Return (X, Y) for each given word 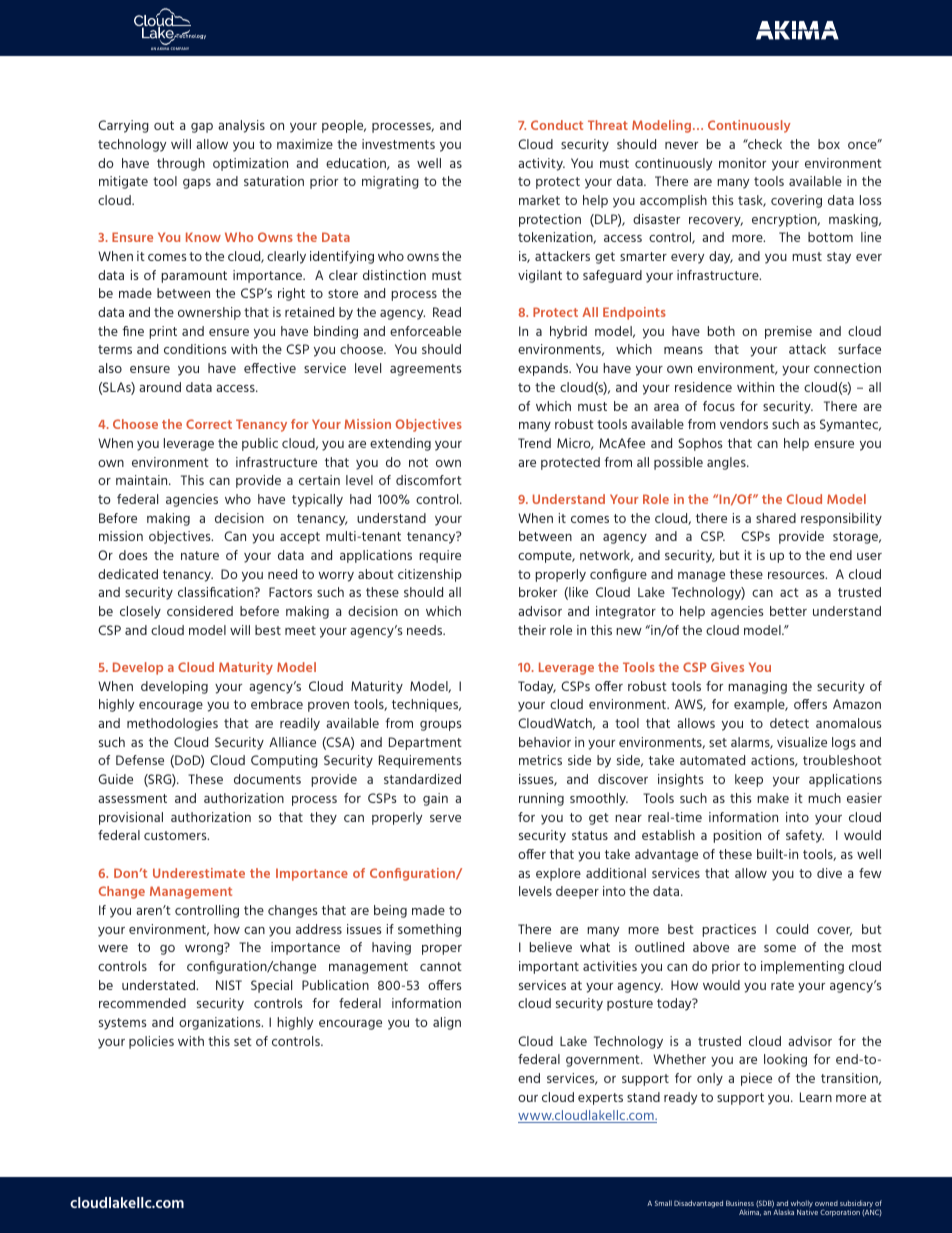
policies (151, 1042)
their (532, 630)
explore (558, 874)
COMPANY (179, 48)
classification (217, 592)
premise (788, 332)
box (829, 144)
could (792, 929)
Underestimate (199, 873)
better (788, 611)
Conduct (557, 125)
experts (600, 1099)
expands (544, 369)
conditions (195, 349)
